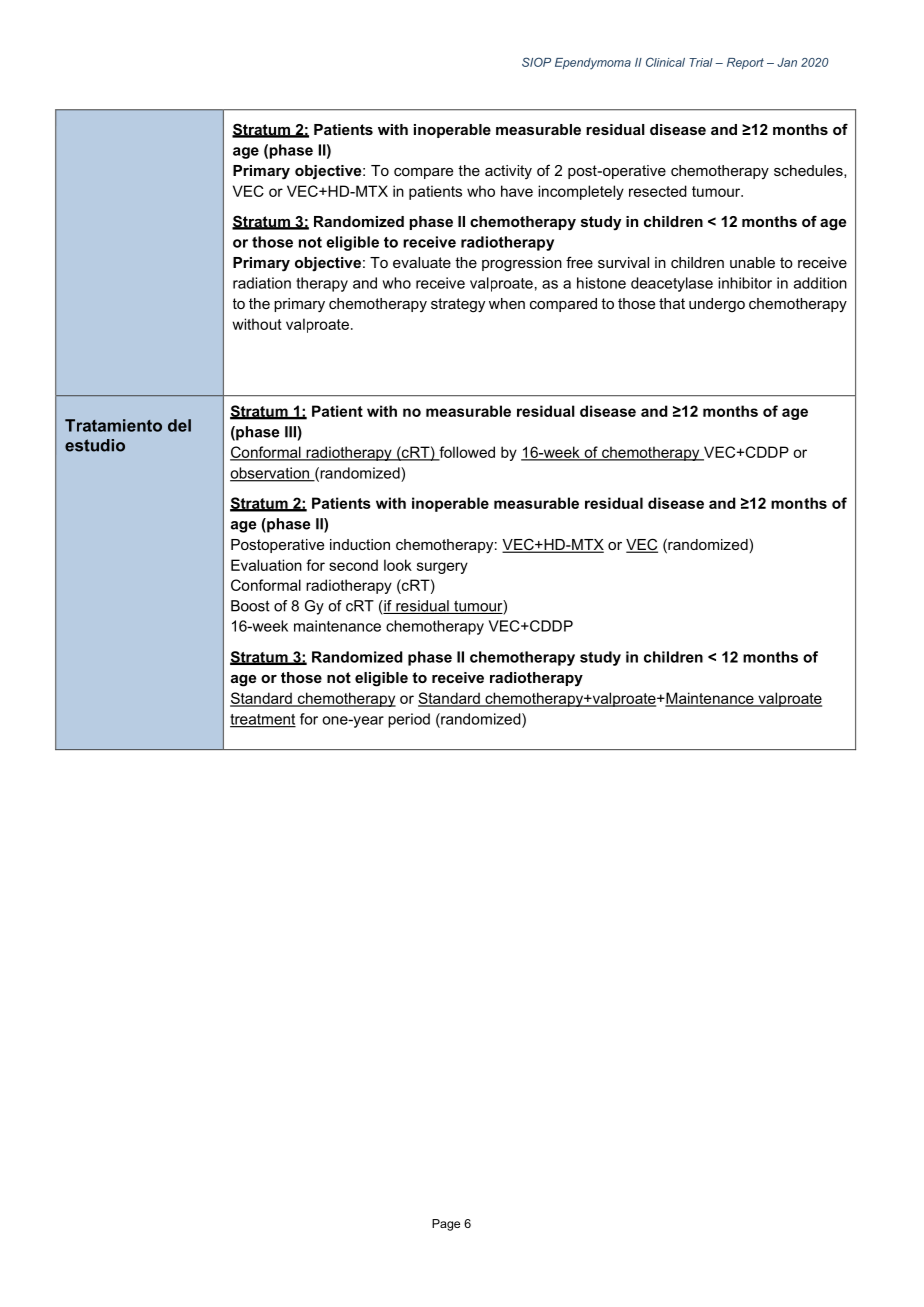 Image resolution: width=924 pixels, height=1307 pixels. What do you see at coordinates (398, 565) in the image?
I see `look` at bounding box center [398, 565].
